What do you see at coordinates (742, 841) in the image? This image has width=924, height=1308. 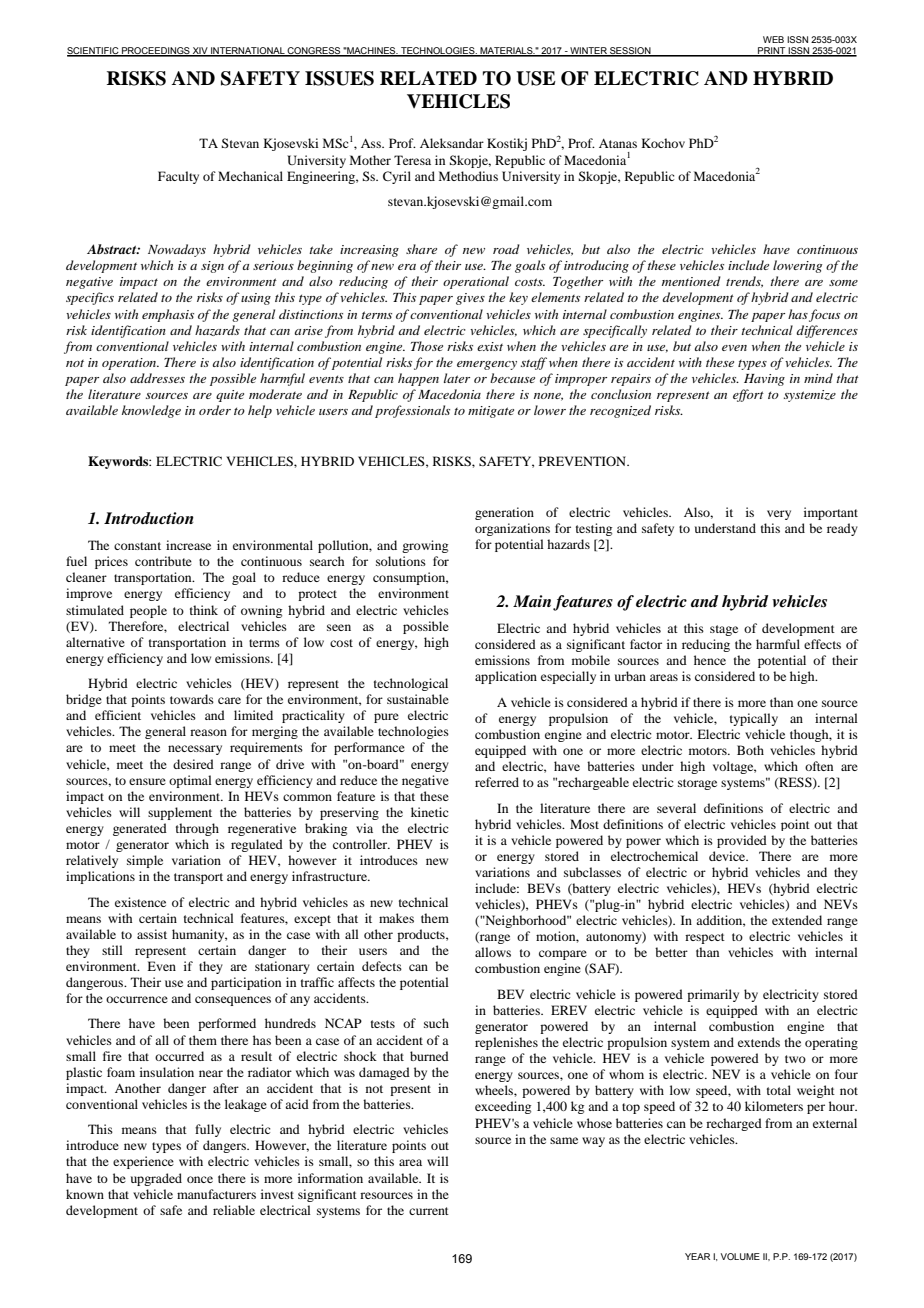 I see `provided` at bounding box center [742, 841].
